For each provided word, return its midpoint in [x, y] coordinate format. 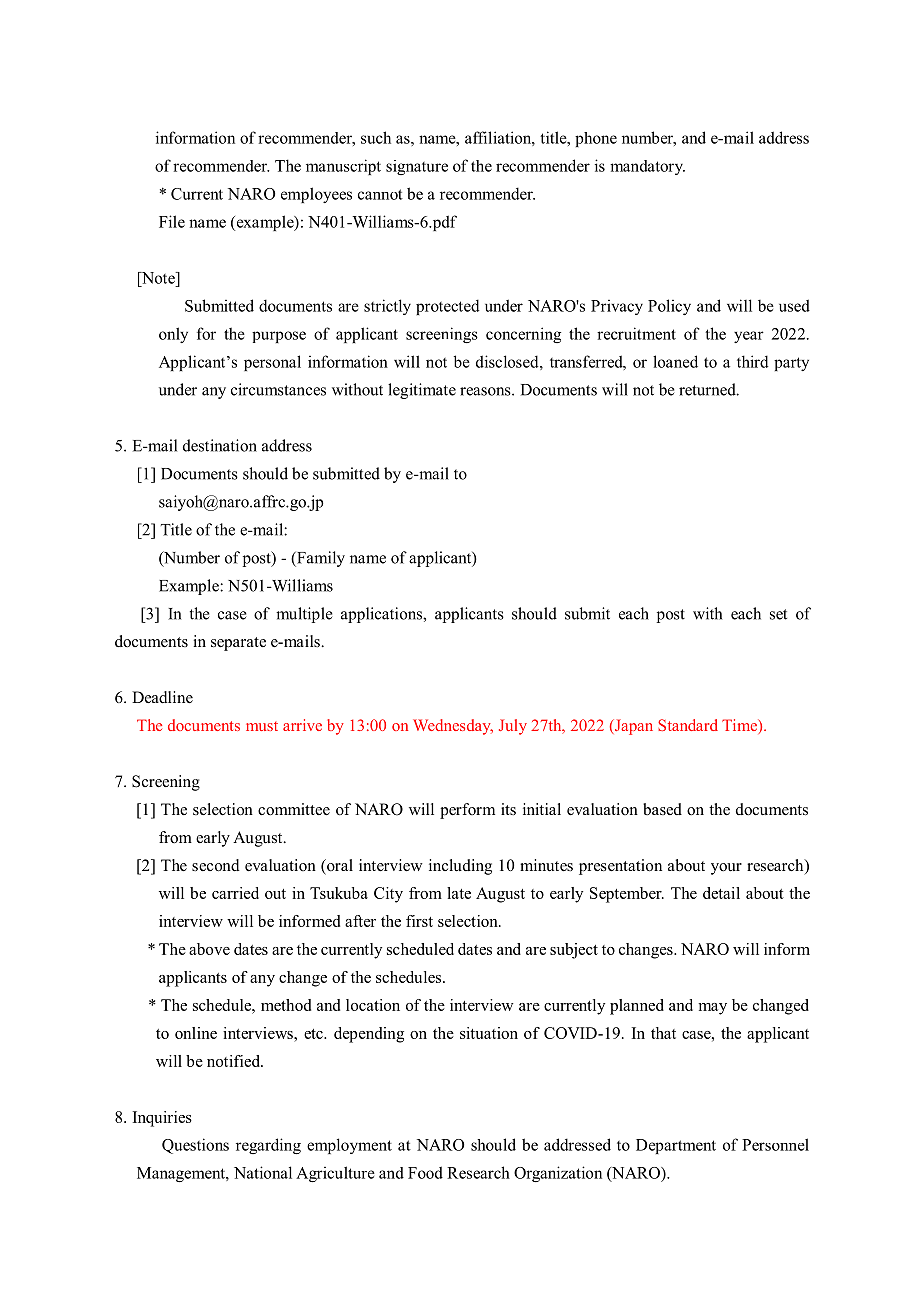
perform [467, 811]
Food [425, 1172]
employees [316, 195]
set [778, 614]
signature [417, 167]
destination [220, 445]
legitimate [422, 391]
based [662, 809]
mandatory [647, 167]
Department [676, 1146]
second [216, 865]
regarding [268, 1146]
